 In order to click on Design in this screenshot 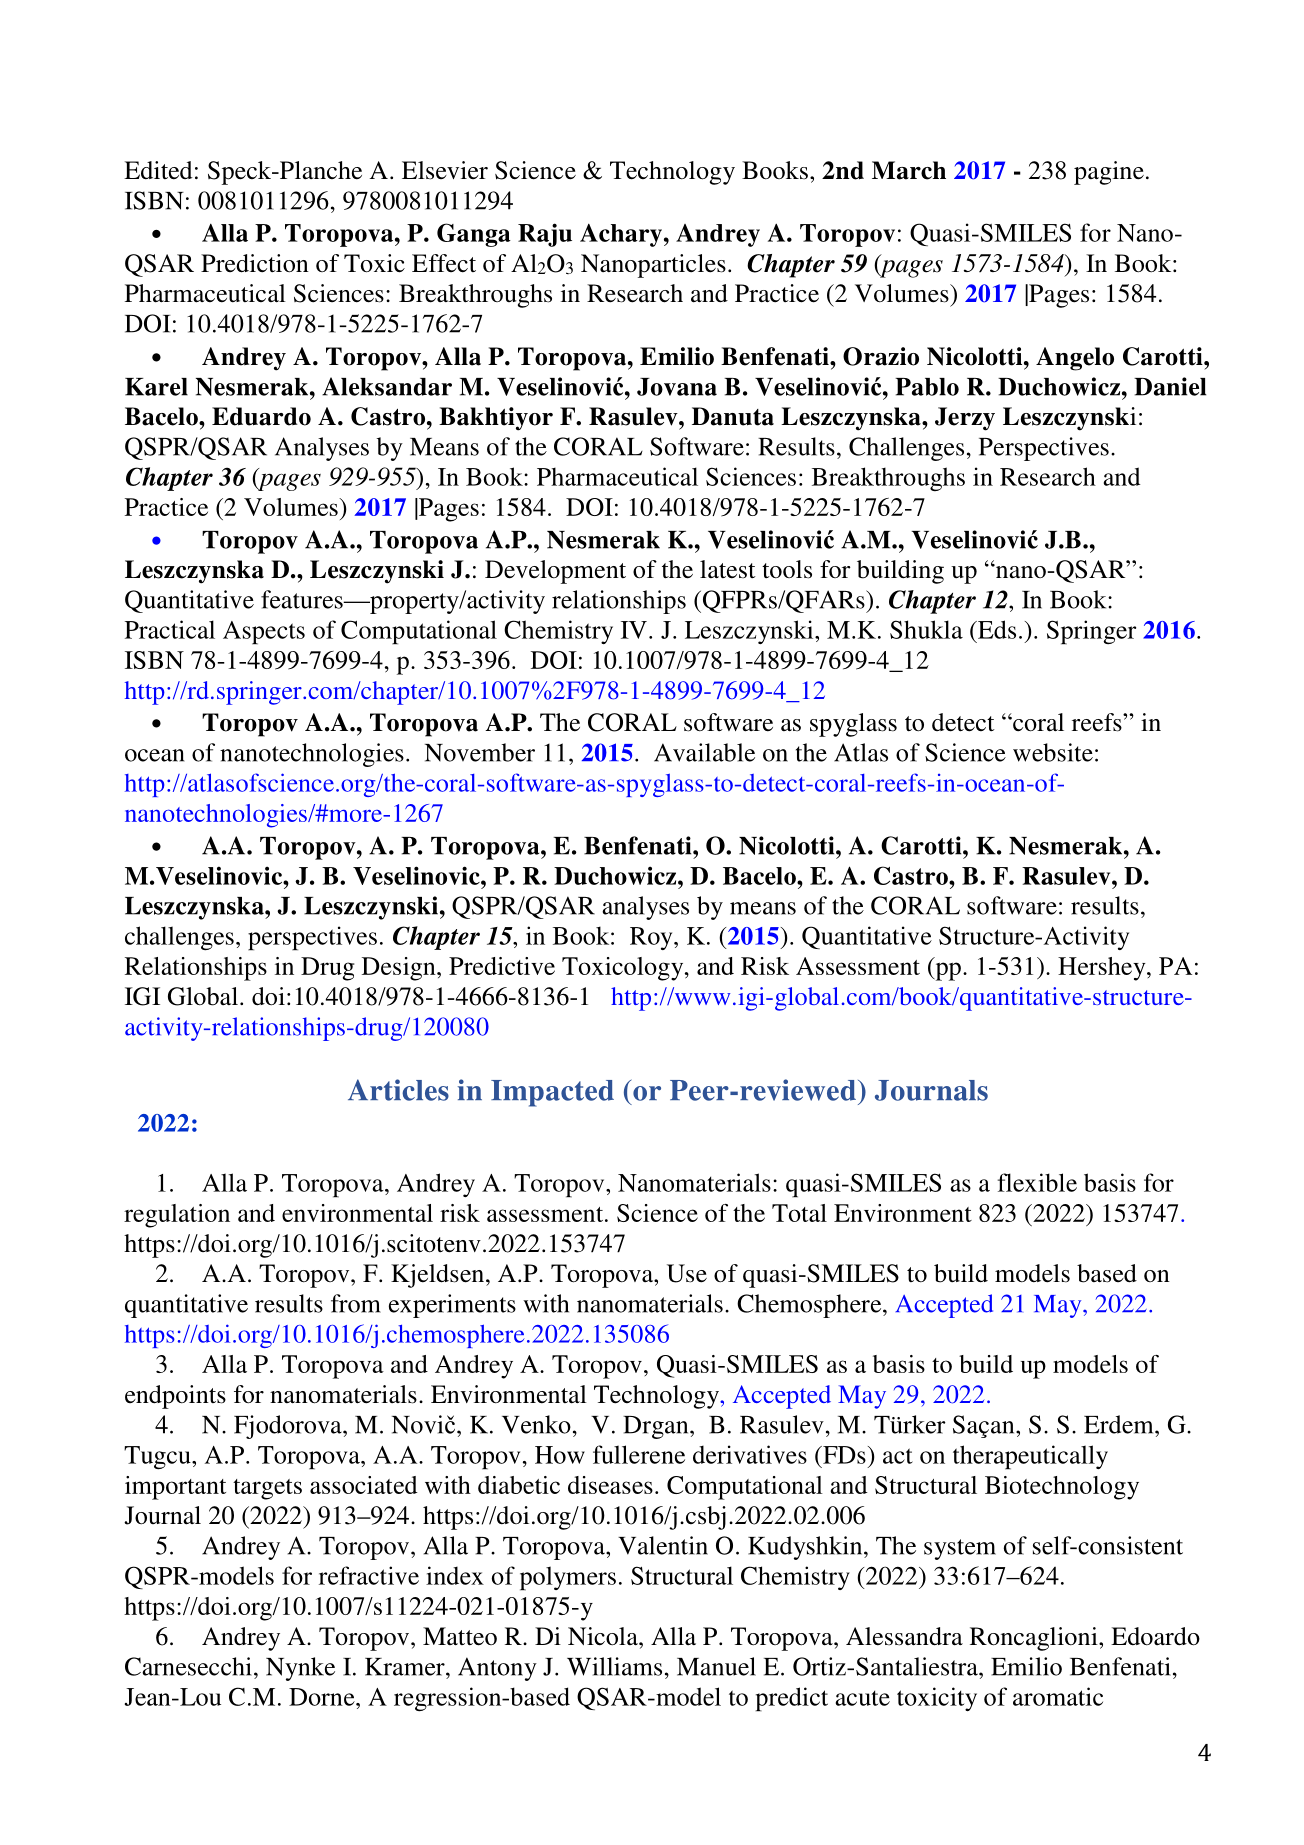, I will do `click(400, 969)`.
